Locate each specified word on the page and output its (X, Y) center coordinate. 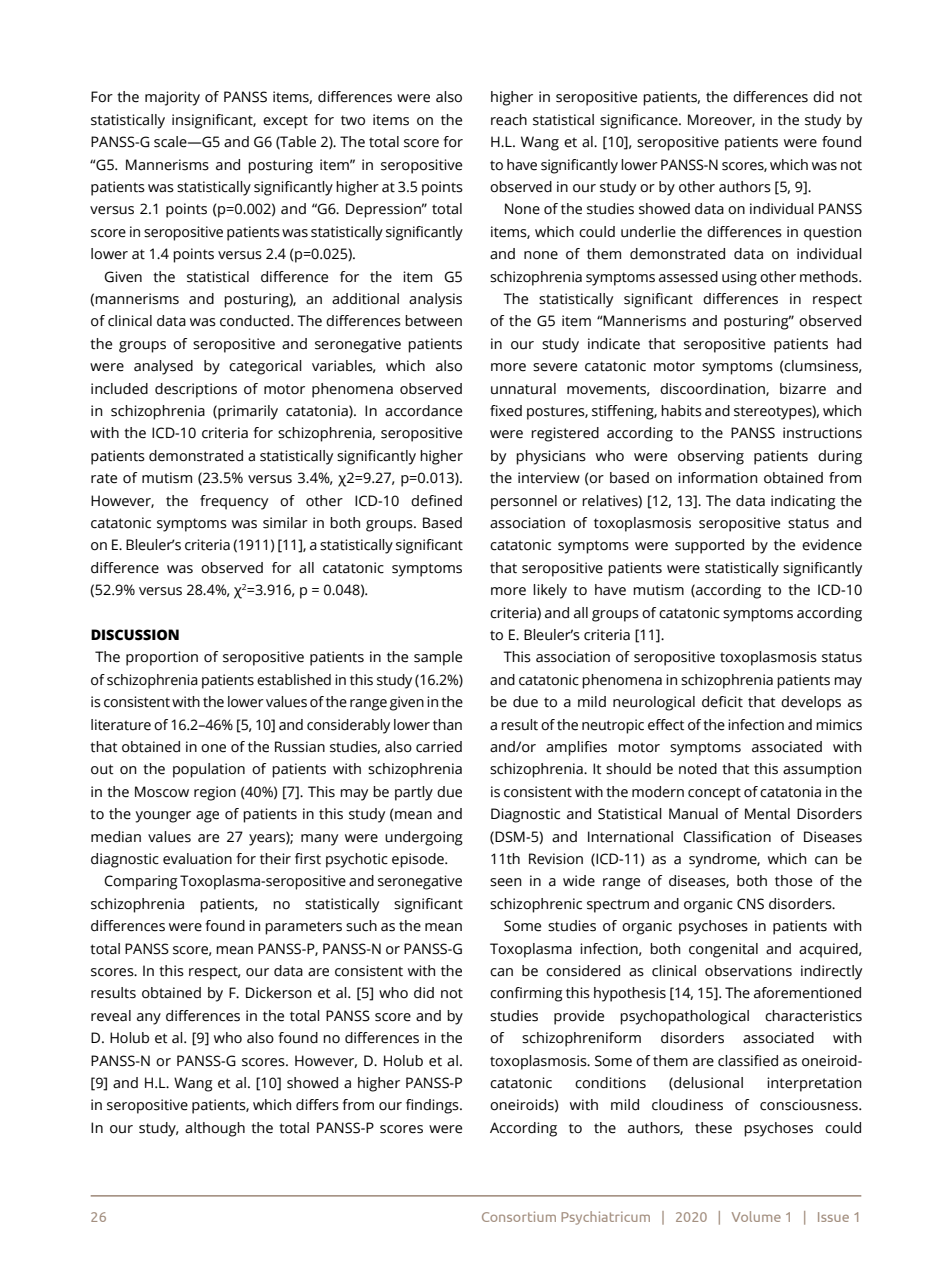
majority (172, 98)
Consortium (519, 1216)
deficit (722, 702)
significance (640, 121)
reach (509, 120)
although (215, 1129)
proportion (162, 658)
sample (438, 658)
